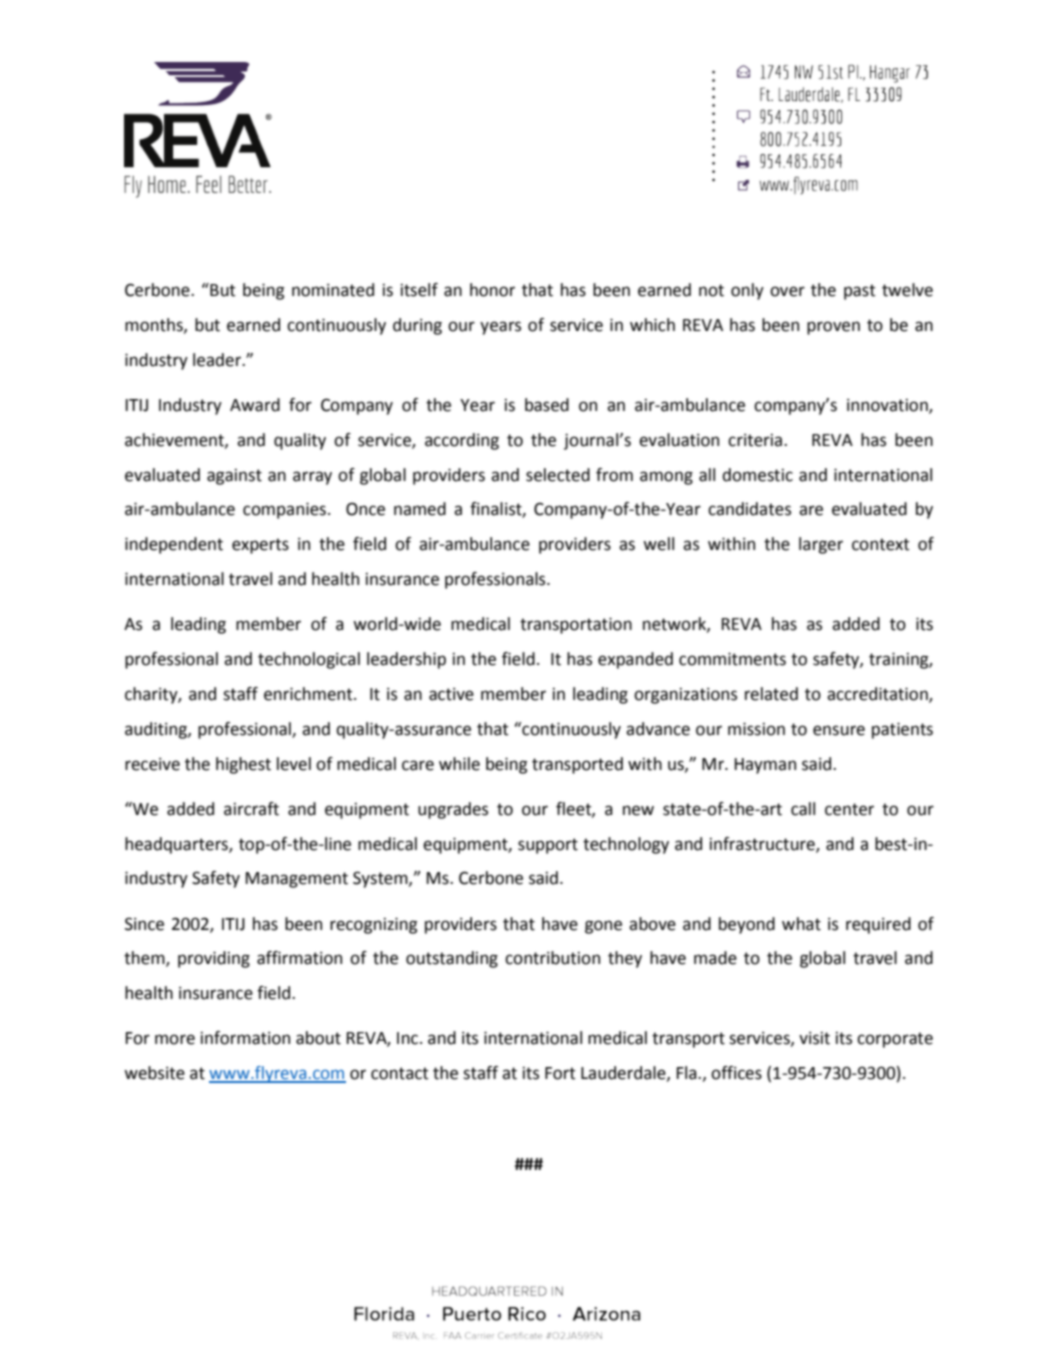 The image size is (1058, 1369). What do you see at coordinates (558, 475) in the document?
I see `selected` at bounding box center [558, 475].
